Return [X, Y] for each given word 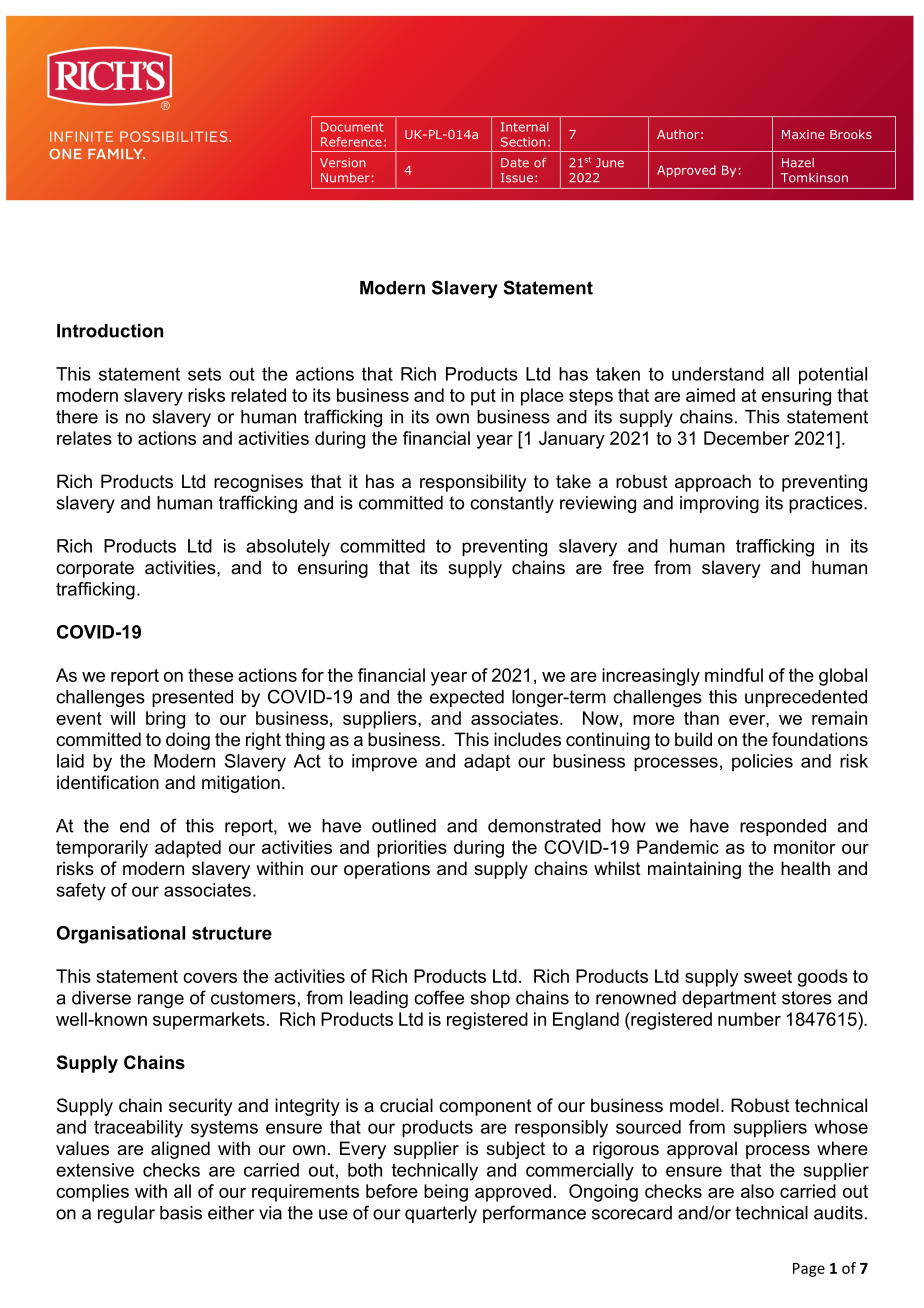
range [161, 1001]
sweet [768, 976]
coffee [439, 997]
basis [181, 1213]
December [746, 438]
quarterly [441, 1214]
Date [515, 163]
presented [192, 698]
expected [467, 698]
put [483, 397]
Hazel [798, 163]
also [757, 1191]
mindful [734, 675]
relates [84, 438]
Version [343, 163]
